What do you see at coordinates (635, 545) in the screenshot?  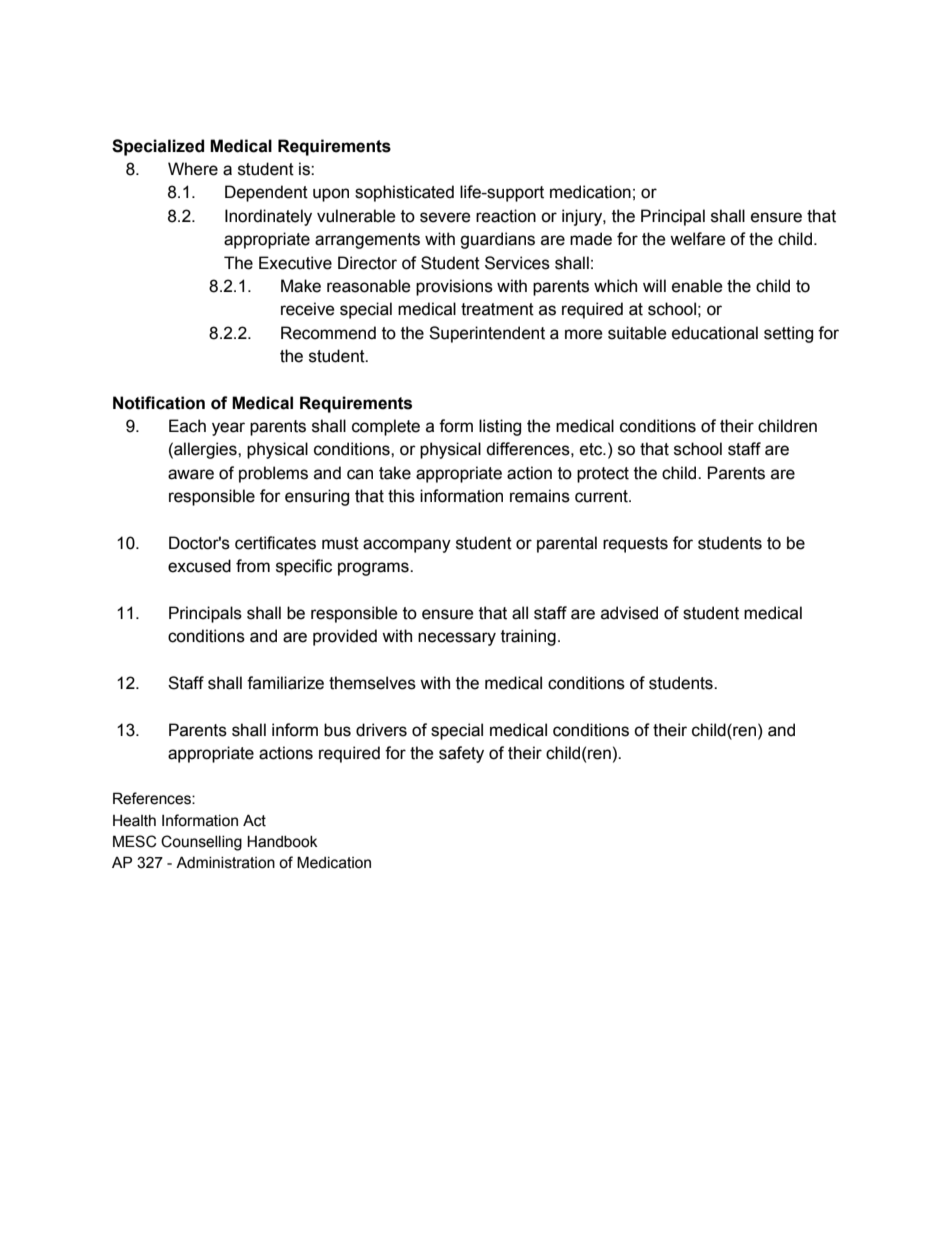 I see `requests` at bounding box center [635, 545].
